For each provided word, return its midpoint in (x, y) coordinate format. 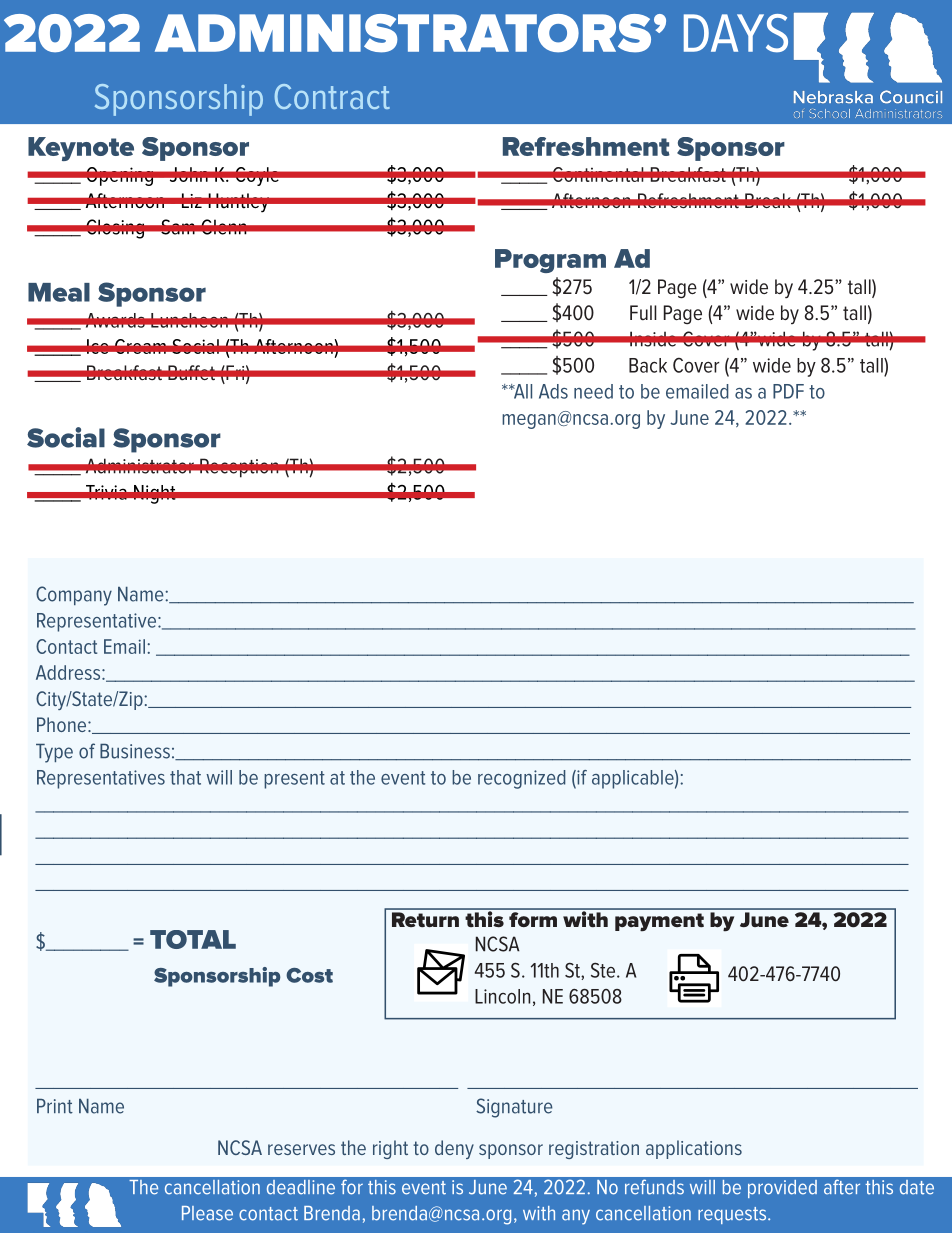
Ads (553, 391)
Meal (59, 292)
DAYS (736, 33)
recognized (522, 779)
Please (207, 1213)
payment (659, 922)
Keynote (81, 149)
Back (648, 365)
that (185, 777)
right (390, 1149)
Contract (332, 96)
